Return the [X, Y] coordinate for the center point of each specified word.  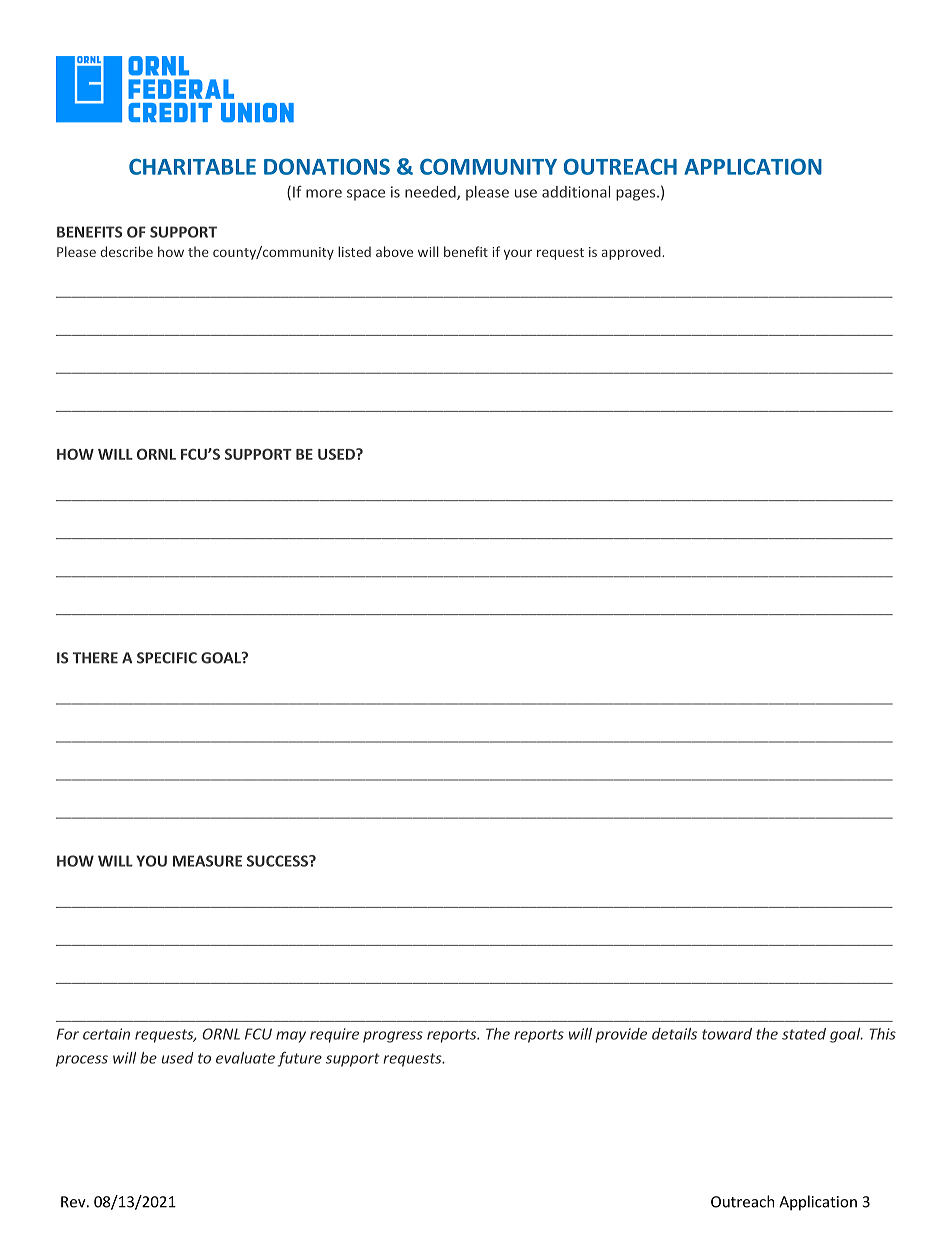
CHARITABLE [192, 166]
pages [637, 195]
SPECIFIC [167, 658]
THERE [95, 658]
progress [393, 1037]
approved [632, 253]
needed [431, 193]
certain [106, 1034]
